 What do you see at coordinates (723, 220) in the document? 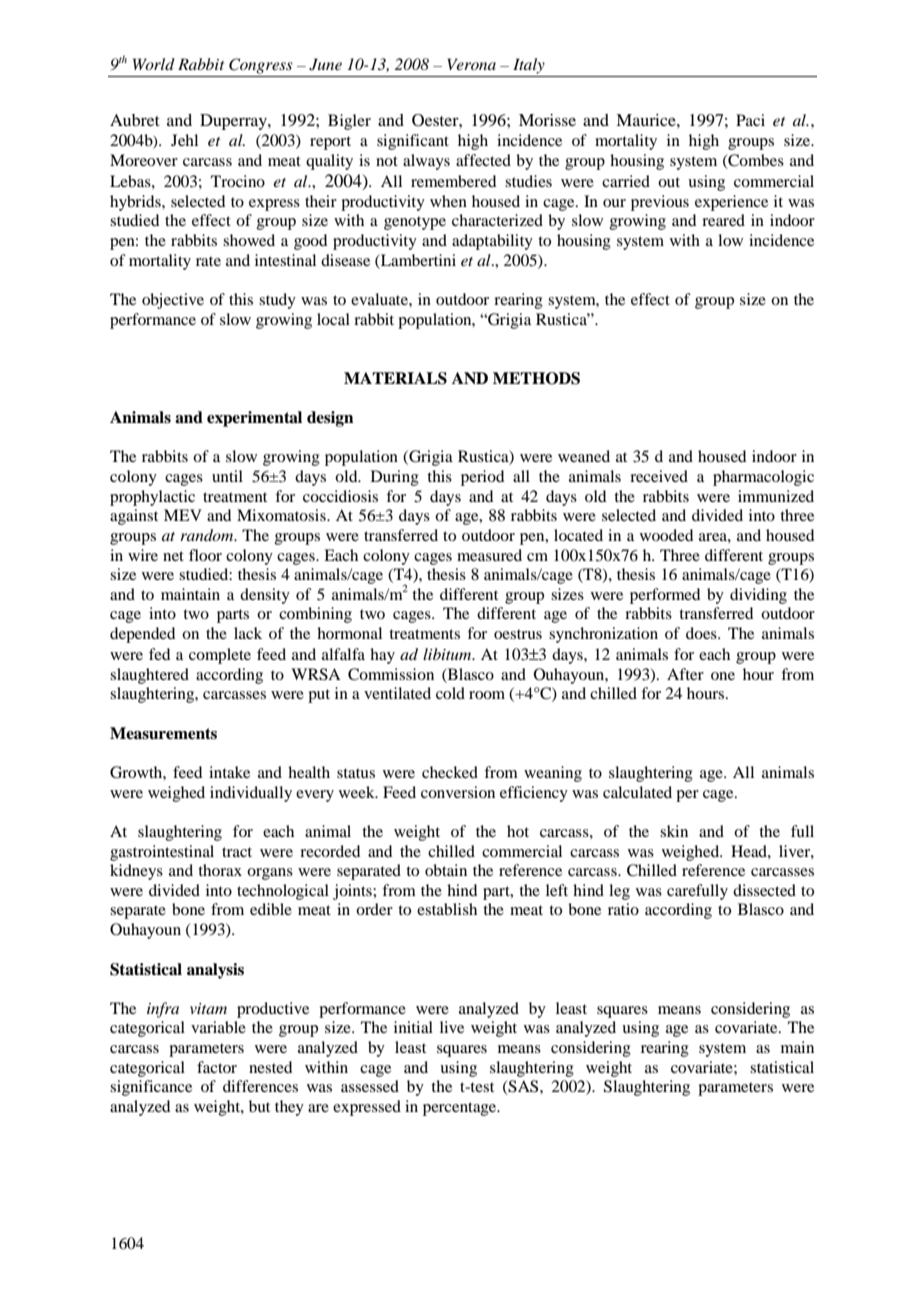
I see `reared` at bounding box center [723, 220].
